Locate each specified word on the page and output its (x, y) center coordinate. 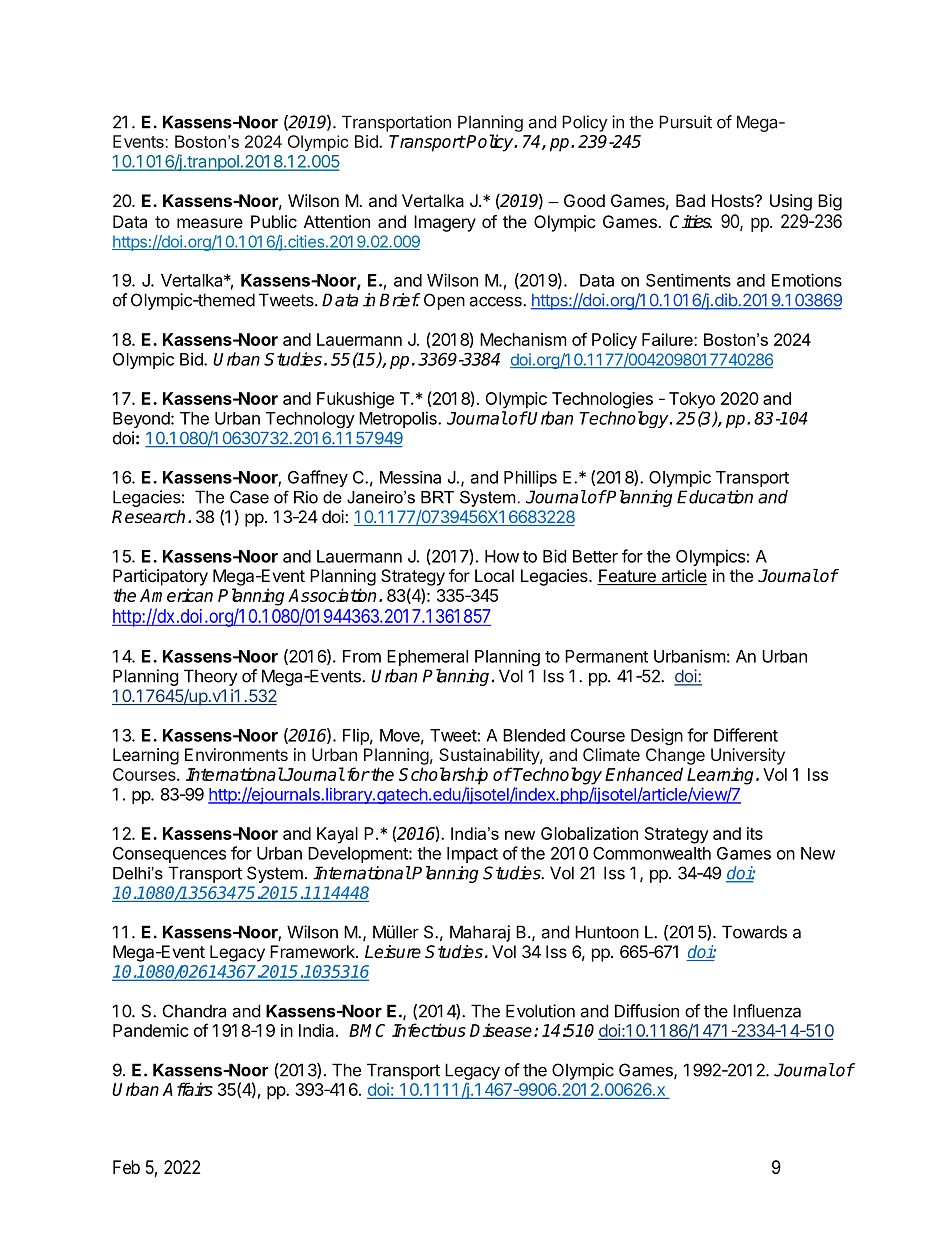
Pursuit (685, 122)
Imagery (445, 223)
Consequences (169, 855)
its (755, 833)
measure (210, 223)
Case (249, 497)
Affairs (188, 1089)
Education (715, 497)
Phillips (530, 478)
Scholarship (443, 776)
